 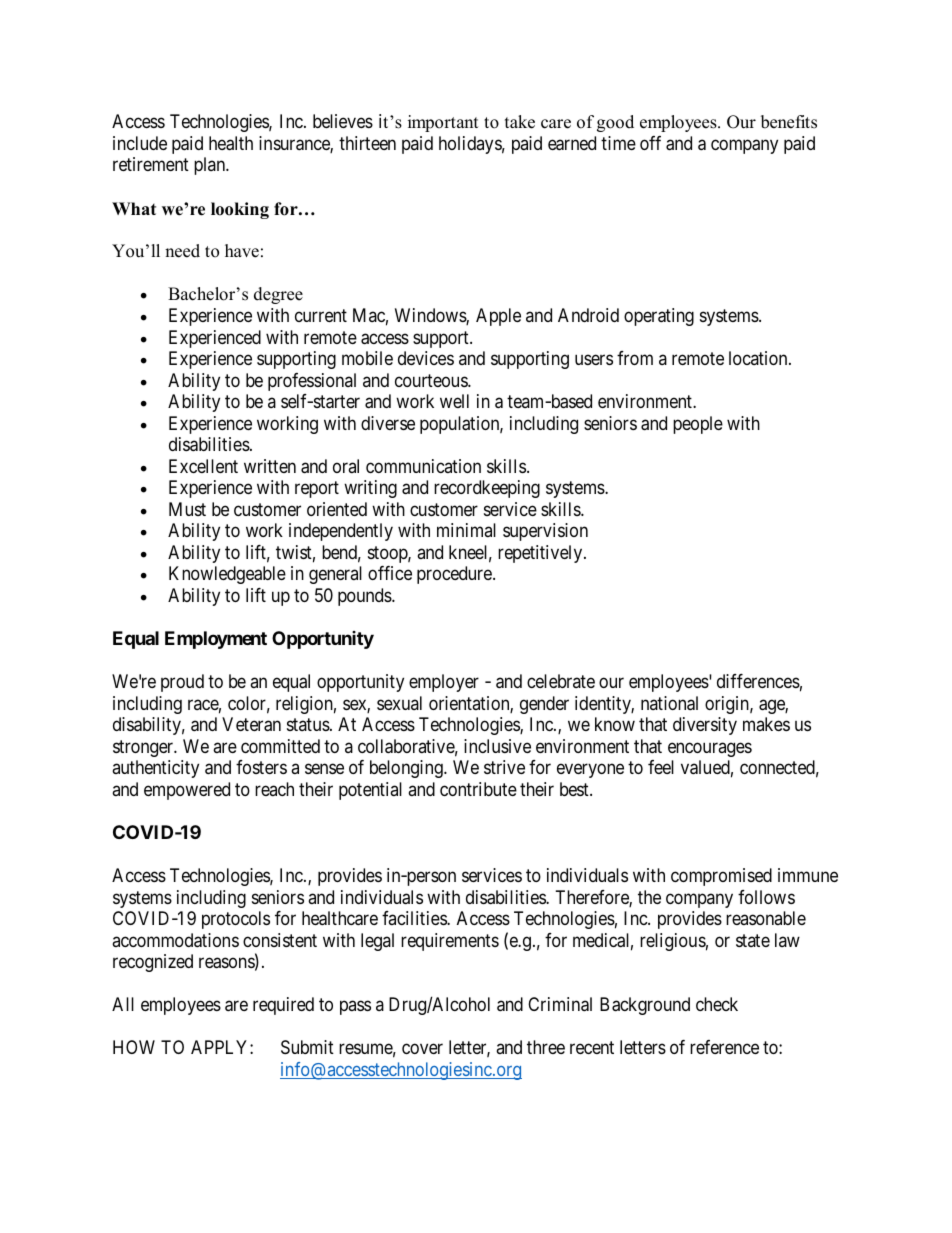 What do you see at coordinates (203, 466) in the screenshot?
I see `Excellent` at bounding box center [203, 466].
